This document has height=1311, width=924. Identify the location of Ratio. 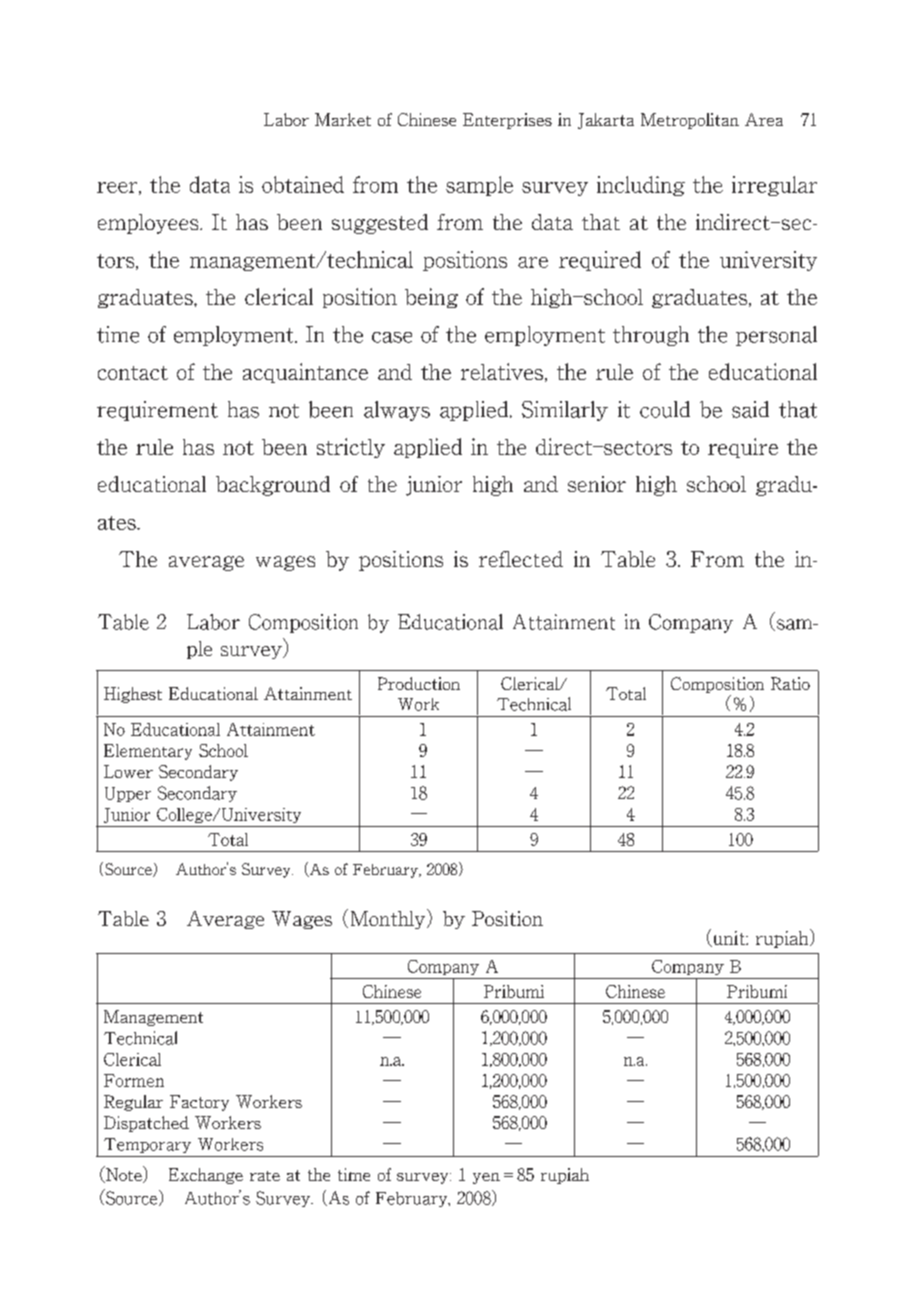
(790, 683).
